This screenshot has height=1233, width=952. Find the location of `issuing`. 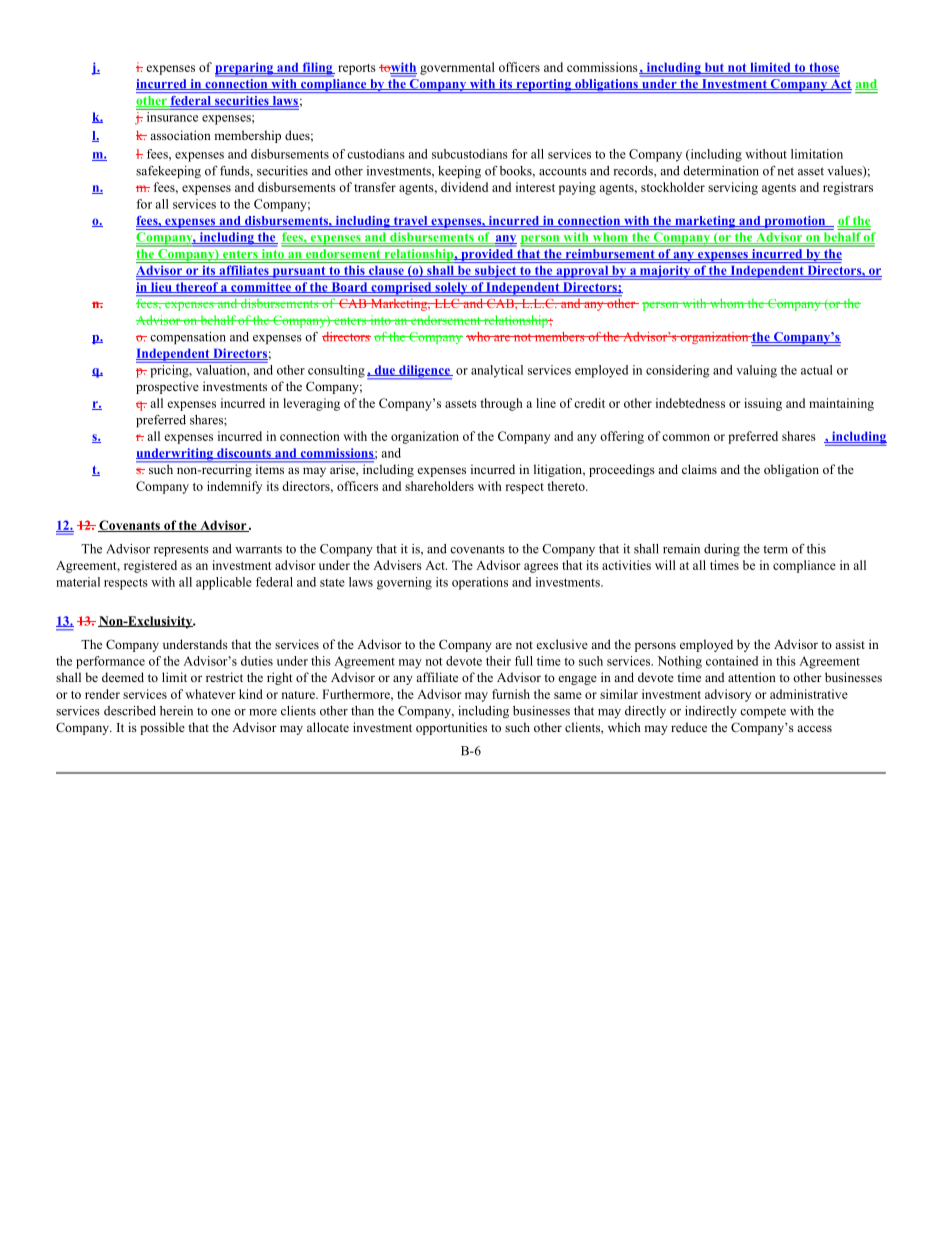

issuing is located at coordinates (763, 404).
